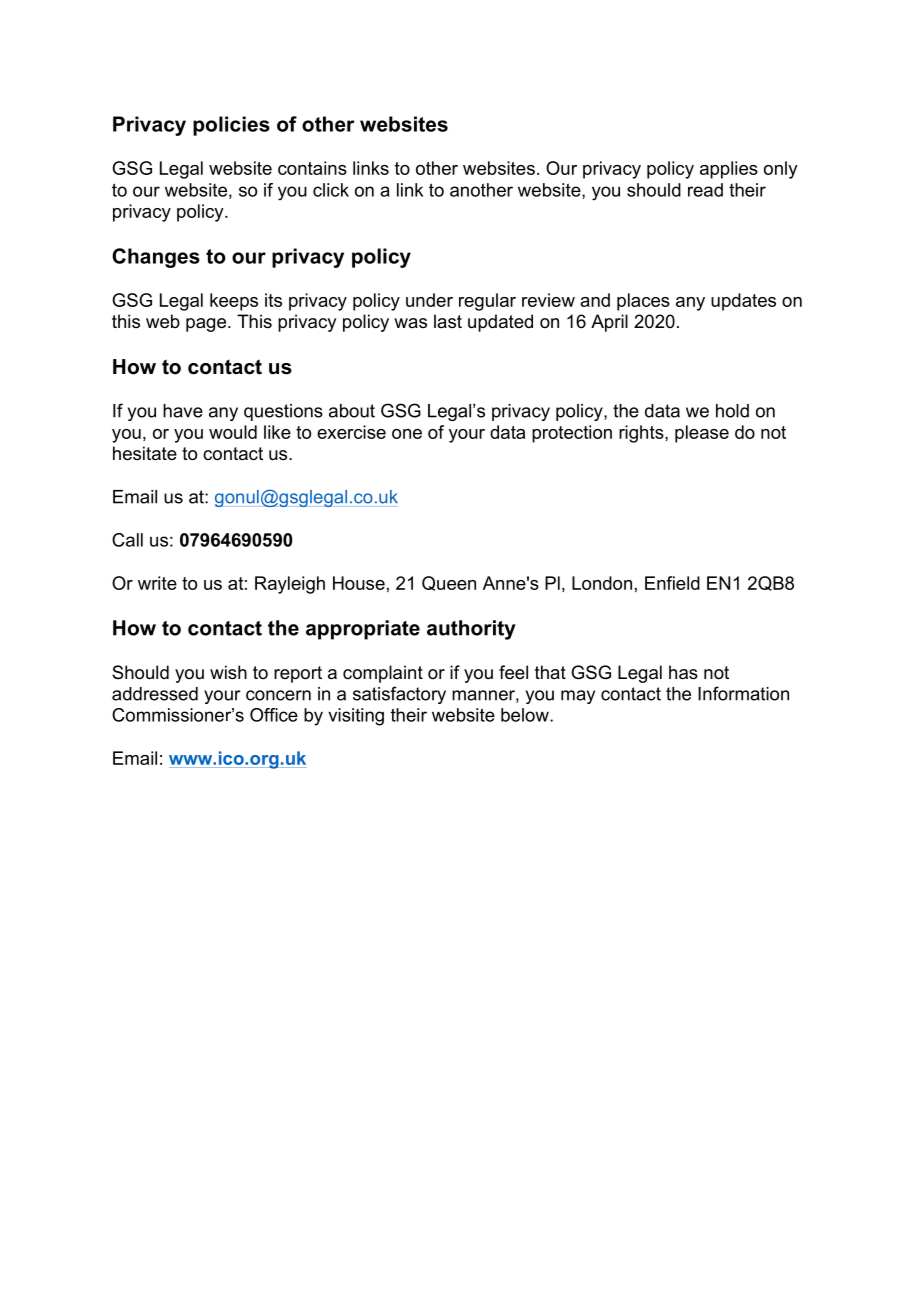 This document has height=1308, width=924. What do you see at coordinates (312, 168) in the document?
I see `contains` at bounding box center [312, 168].
